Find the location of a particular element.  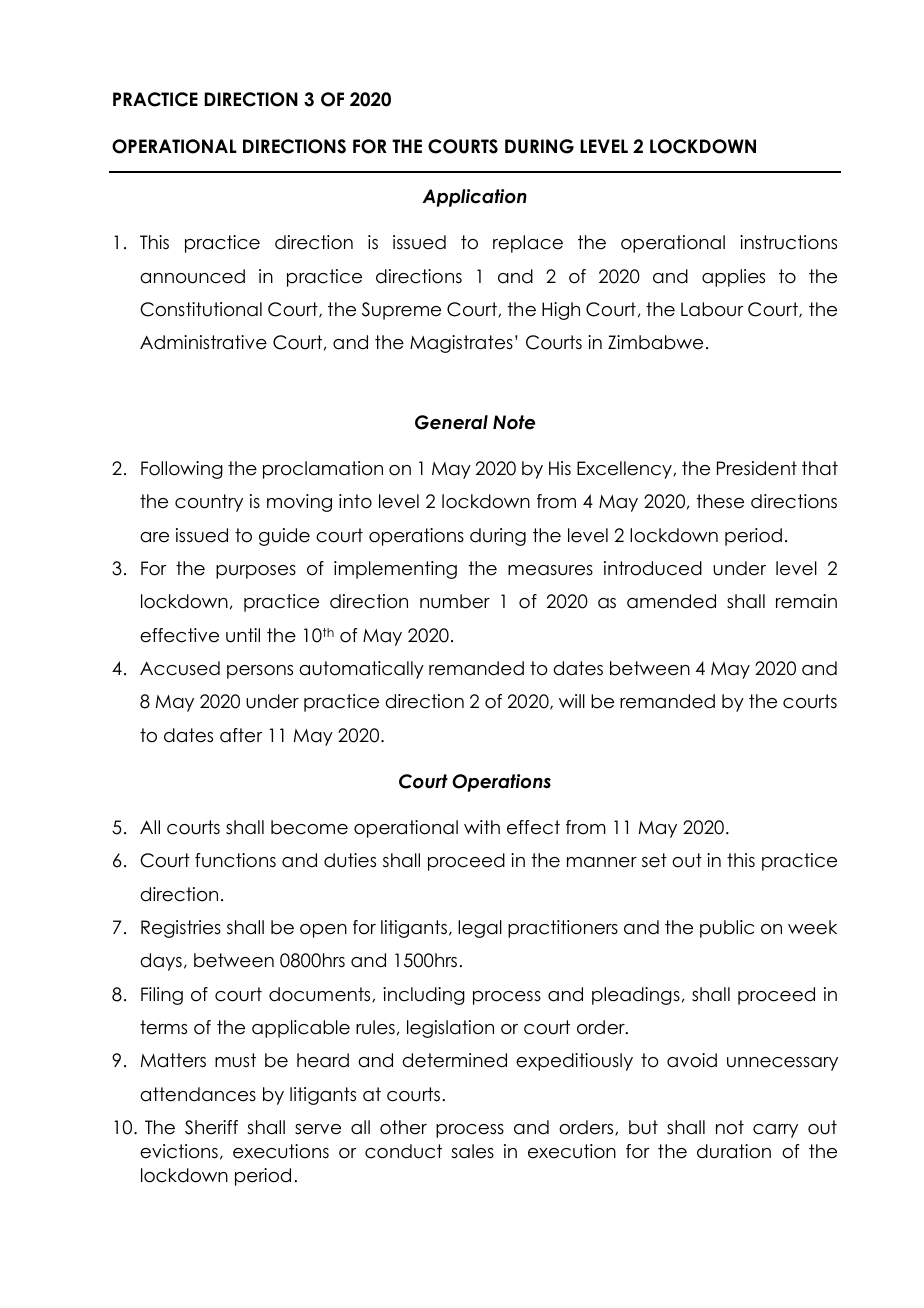

sales is located at coordinates (472, 1151).
